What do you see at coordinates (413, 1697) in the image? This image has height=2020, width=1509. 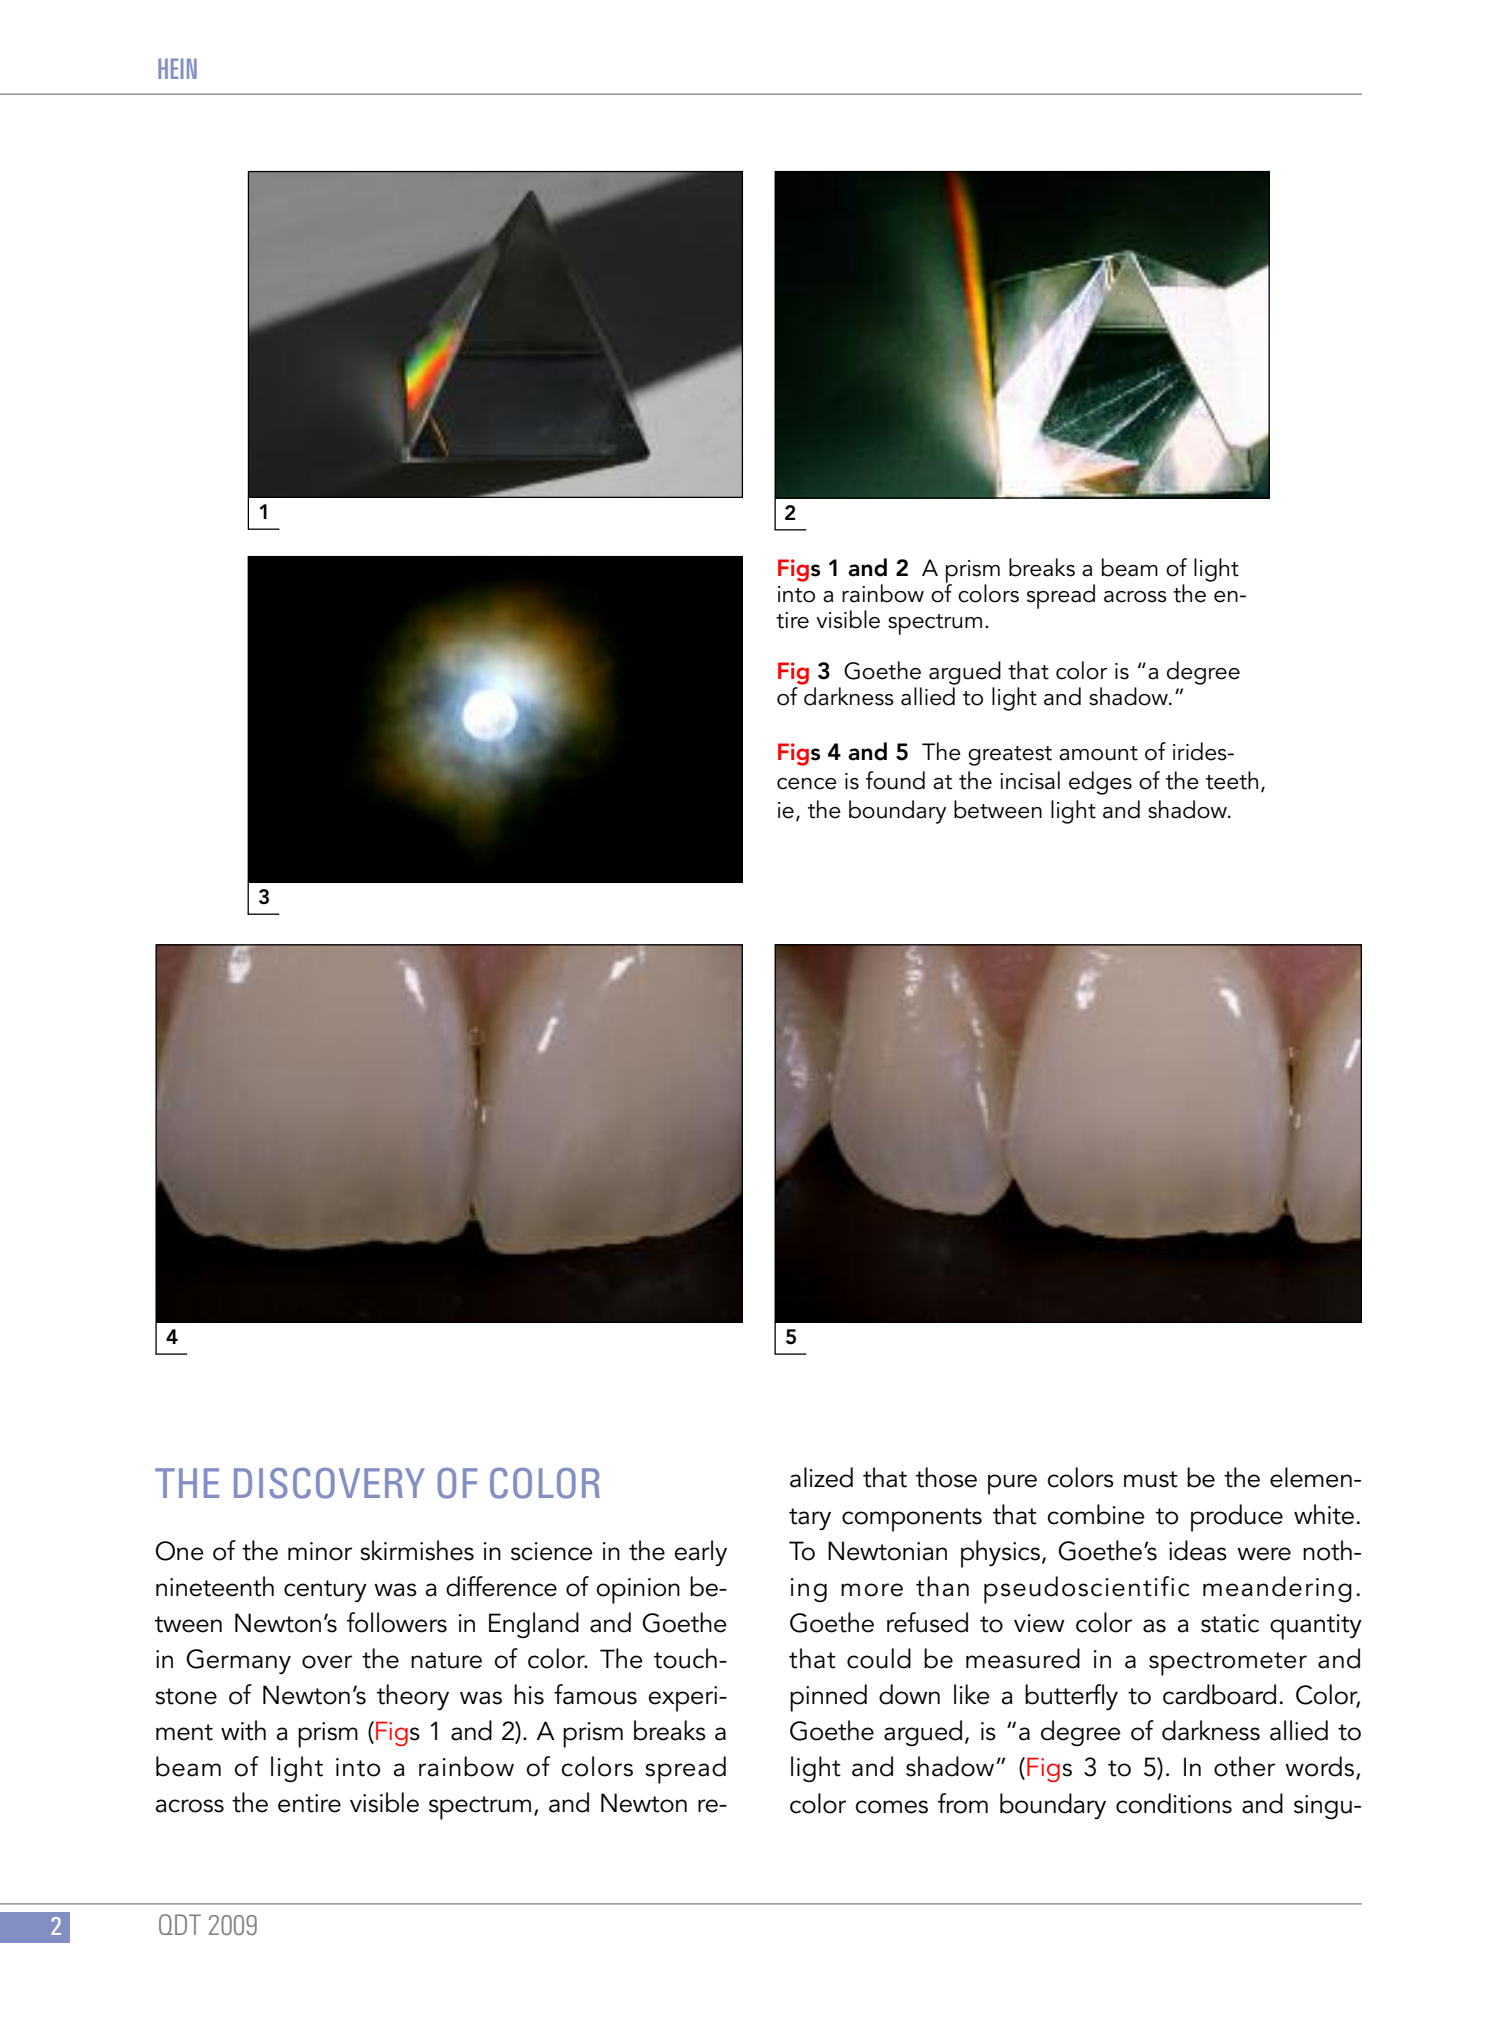 I see `theory` at bounding box center [413, 1697].
